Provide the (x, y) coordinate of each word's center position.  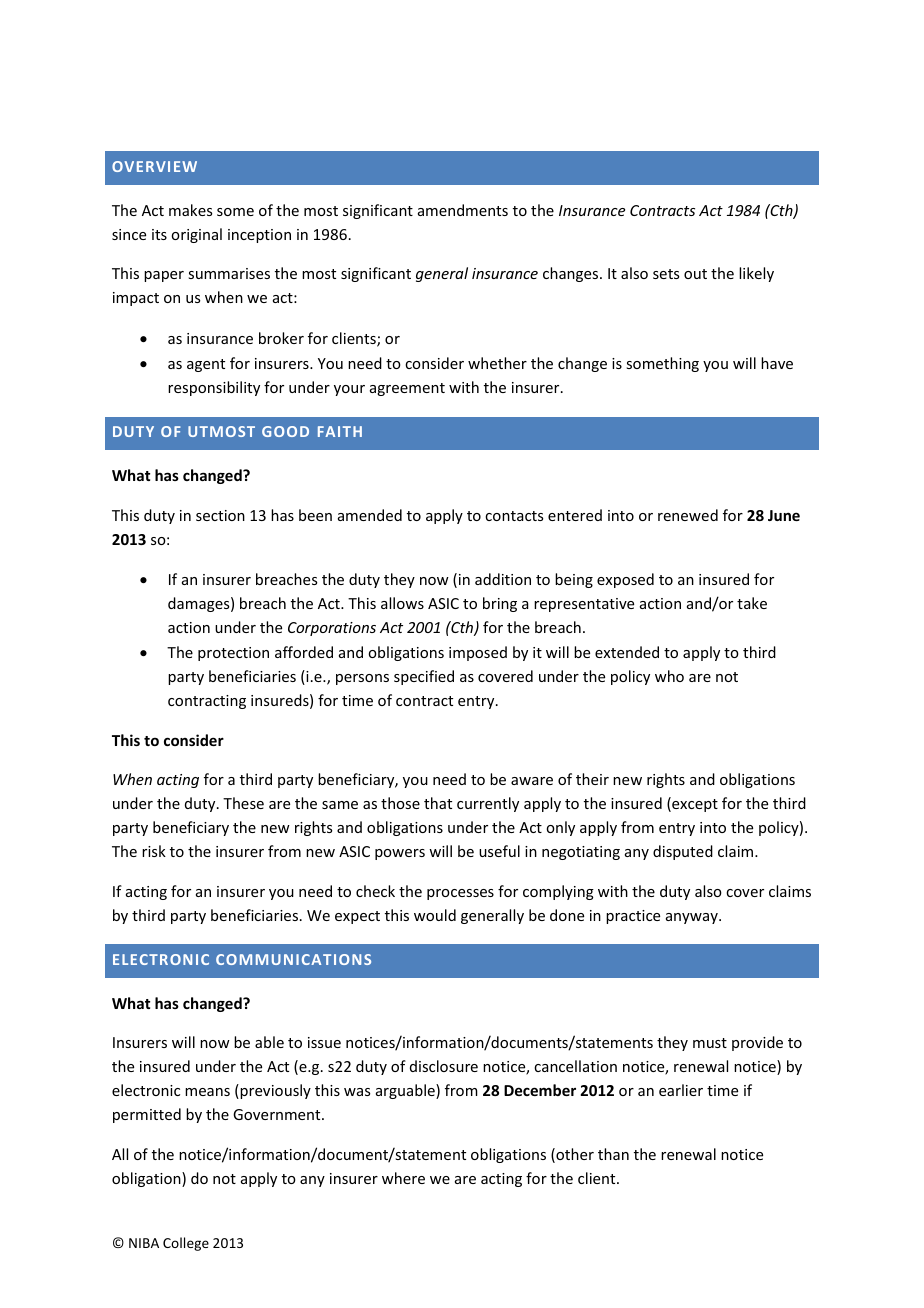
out (695, 274)
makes (190, 210)
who (669, 676)
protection (233, 654)
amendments (463, 210)
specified (424, 677)
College (186, 1244)
